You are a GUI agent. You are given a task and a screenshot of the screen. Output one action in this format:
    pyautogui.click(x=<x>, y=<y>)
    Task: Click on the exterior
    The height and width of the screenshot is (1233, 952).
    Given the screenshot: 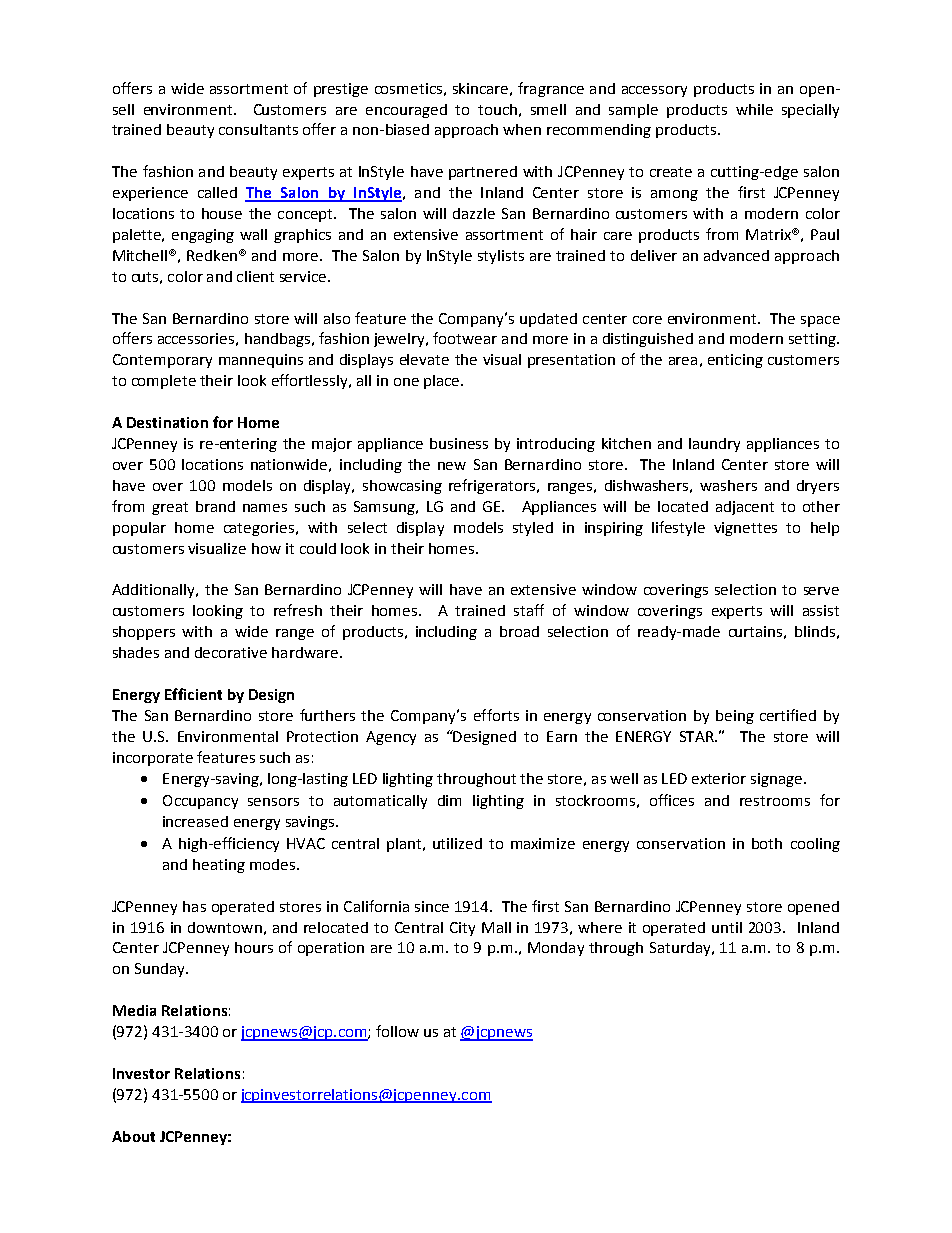 What is the action you would take?
    pyautogui.click(x=719, y=778)
